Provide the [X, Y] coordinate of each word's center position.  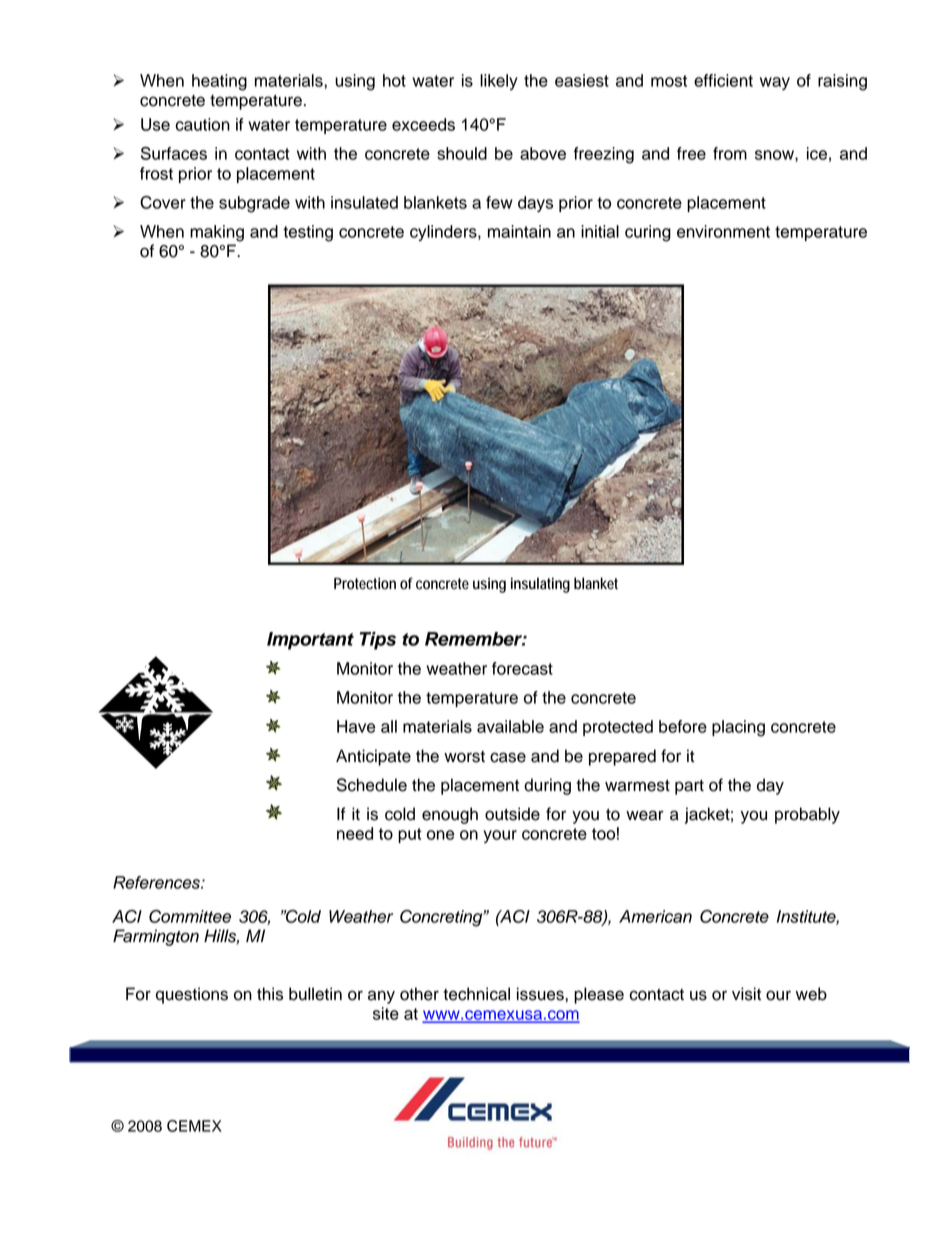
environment [723, 231]
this [270, 994]
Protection [365, 584]
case [508, 757]
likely [499, 82]
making [217, 233]
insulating [540, 585]
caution [203, 124]
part [689, 787]
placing [738, 728]
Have [356, 726]
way [775, 83]
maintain [519, 231]
